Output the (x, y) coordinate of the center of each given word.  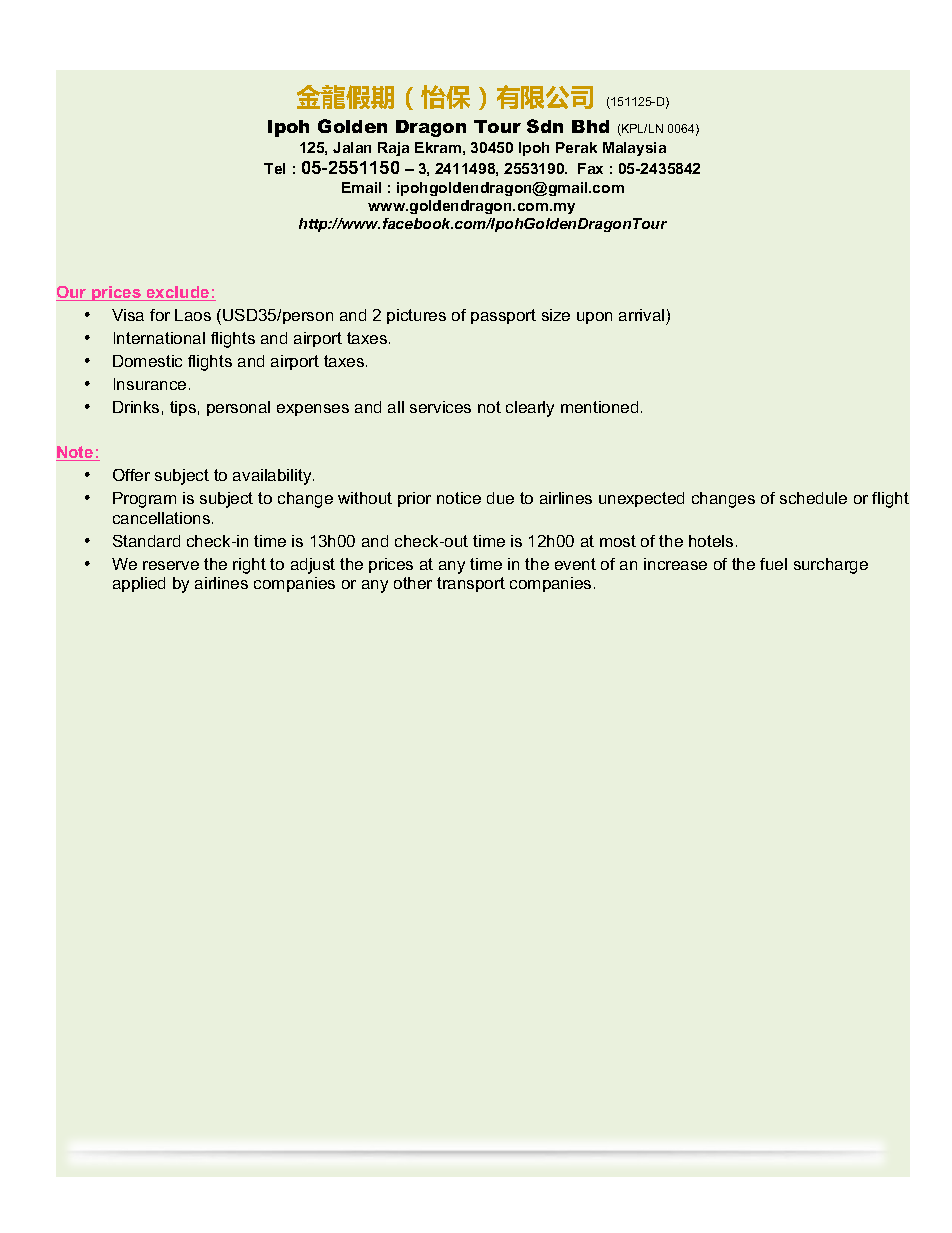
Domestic (147, 361)
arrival (641, 315)
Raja (393, 149)
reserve (171, 565)
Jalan (352, 147)
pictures (416, 316)
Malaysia (634, 149)
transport (471, 584)
